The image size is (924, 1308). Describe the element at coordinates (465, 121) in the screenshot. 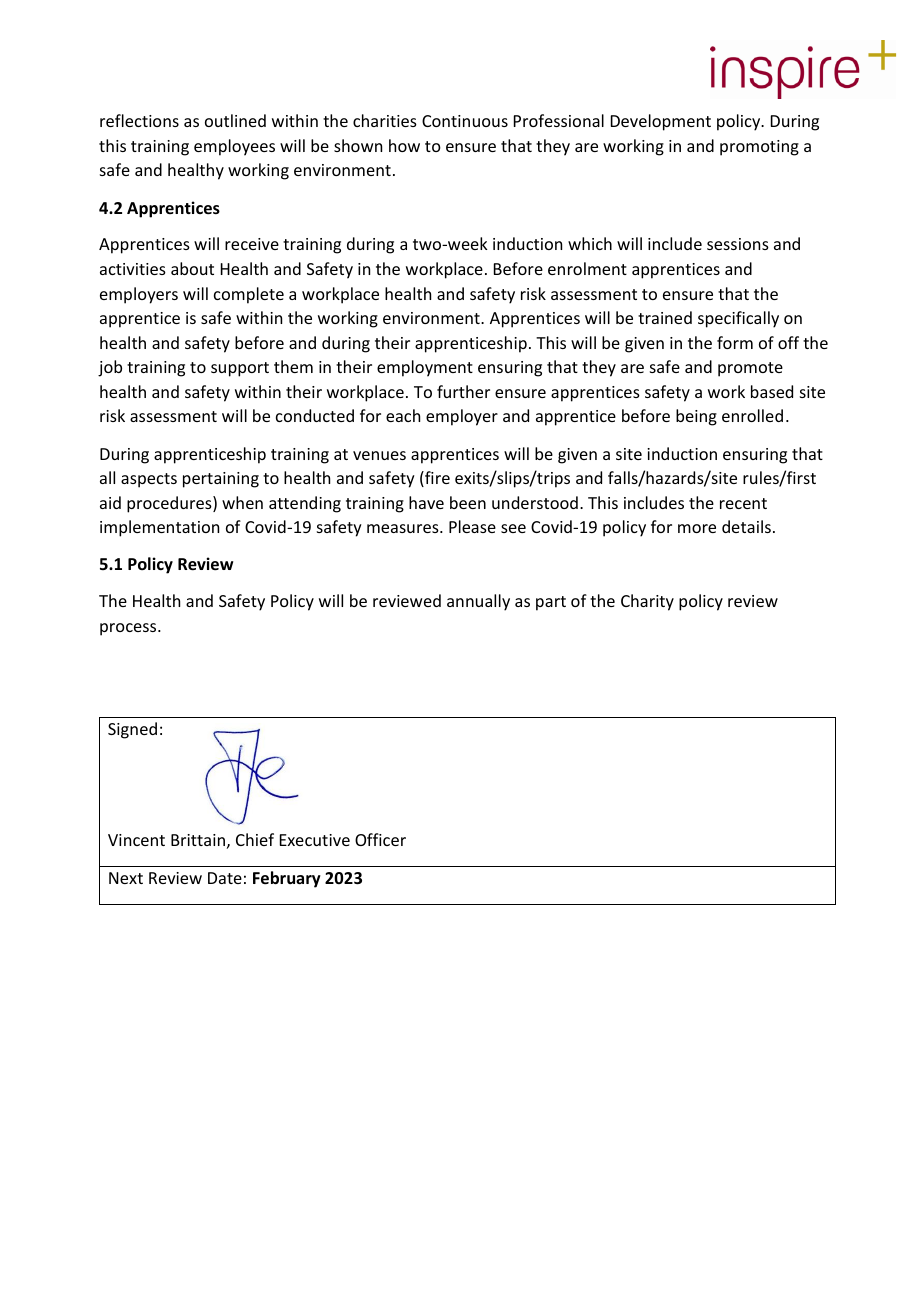

I see `Continuous` at that location.
